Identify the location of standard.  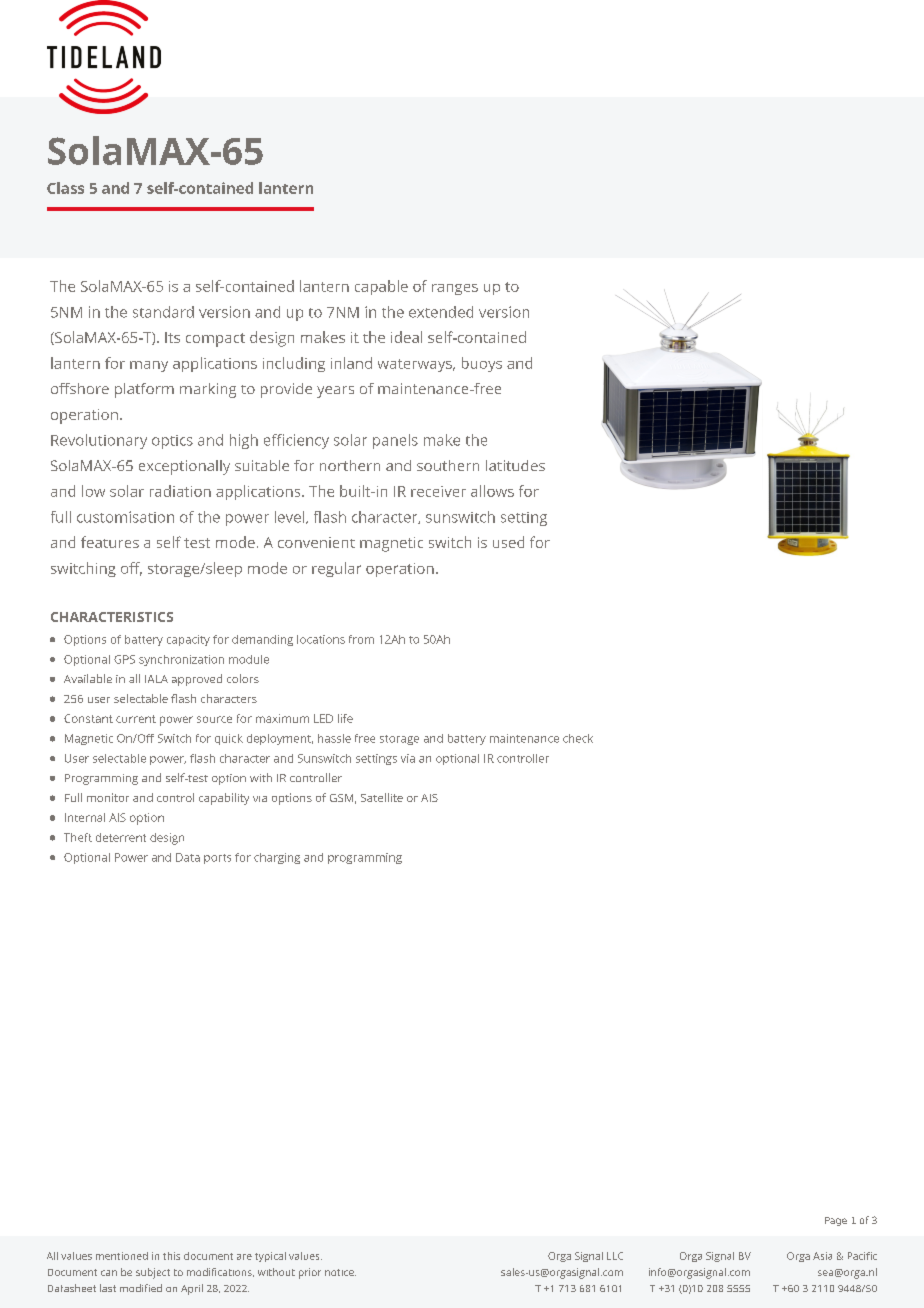
(163, 312).
